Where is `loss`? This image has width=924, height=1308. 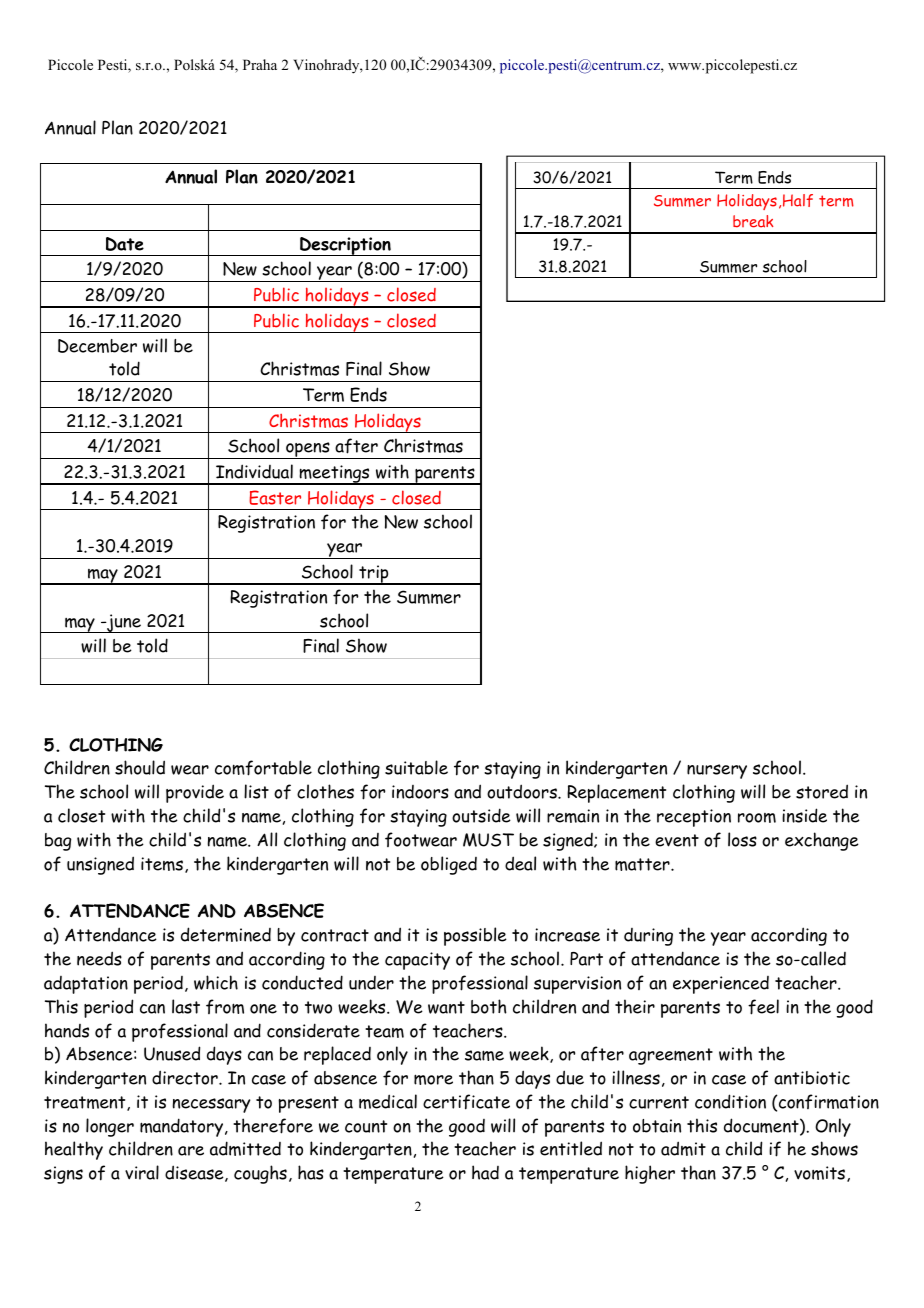
loss is located at coordinates (742, 839).
